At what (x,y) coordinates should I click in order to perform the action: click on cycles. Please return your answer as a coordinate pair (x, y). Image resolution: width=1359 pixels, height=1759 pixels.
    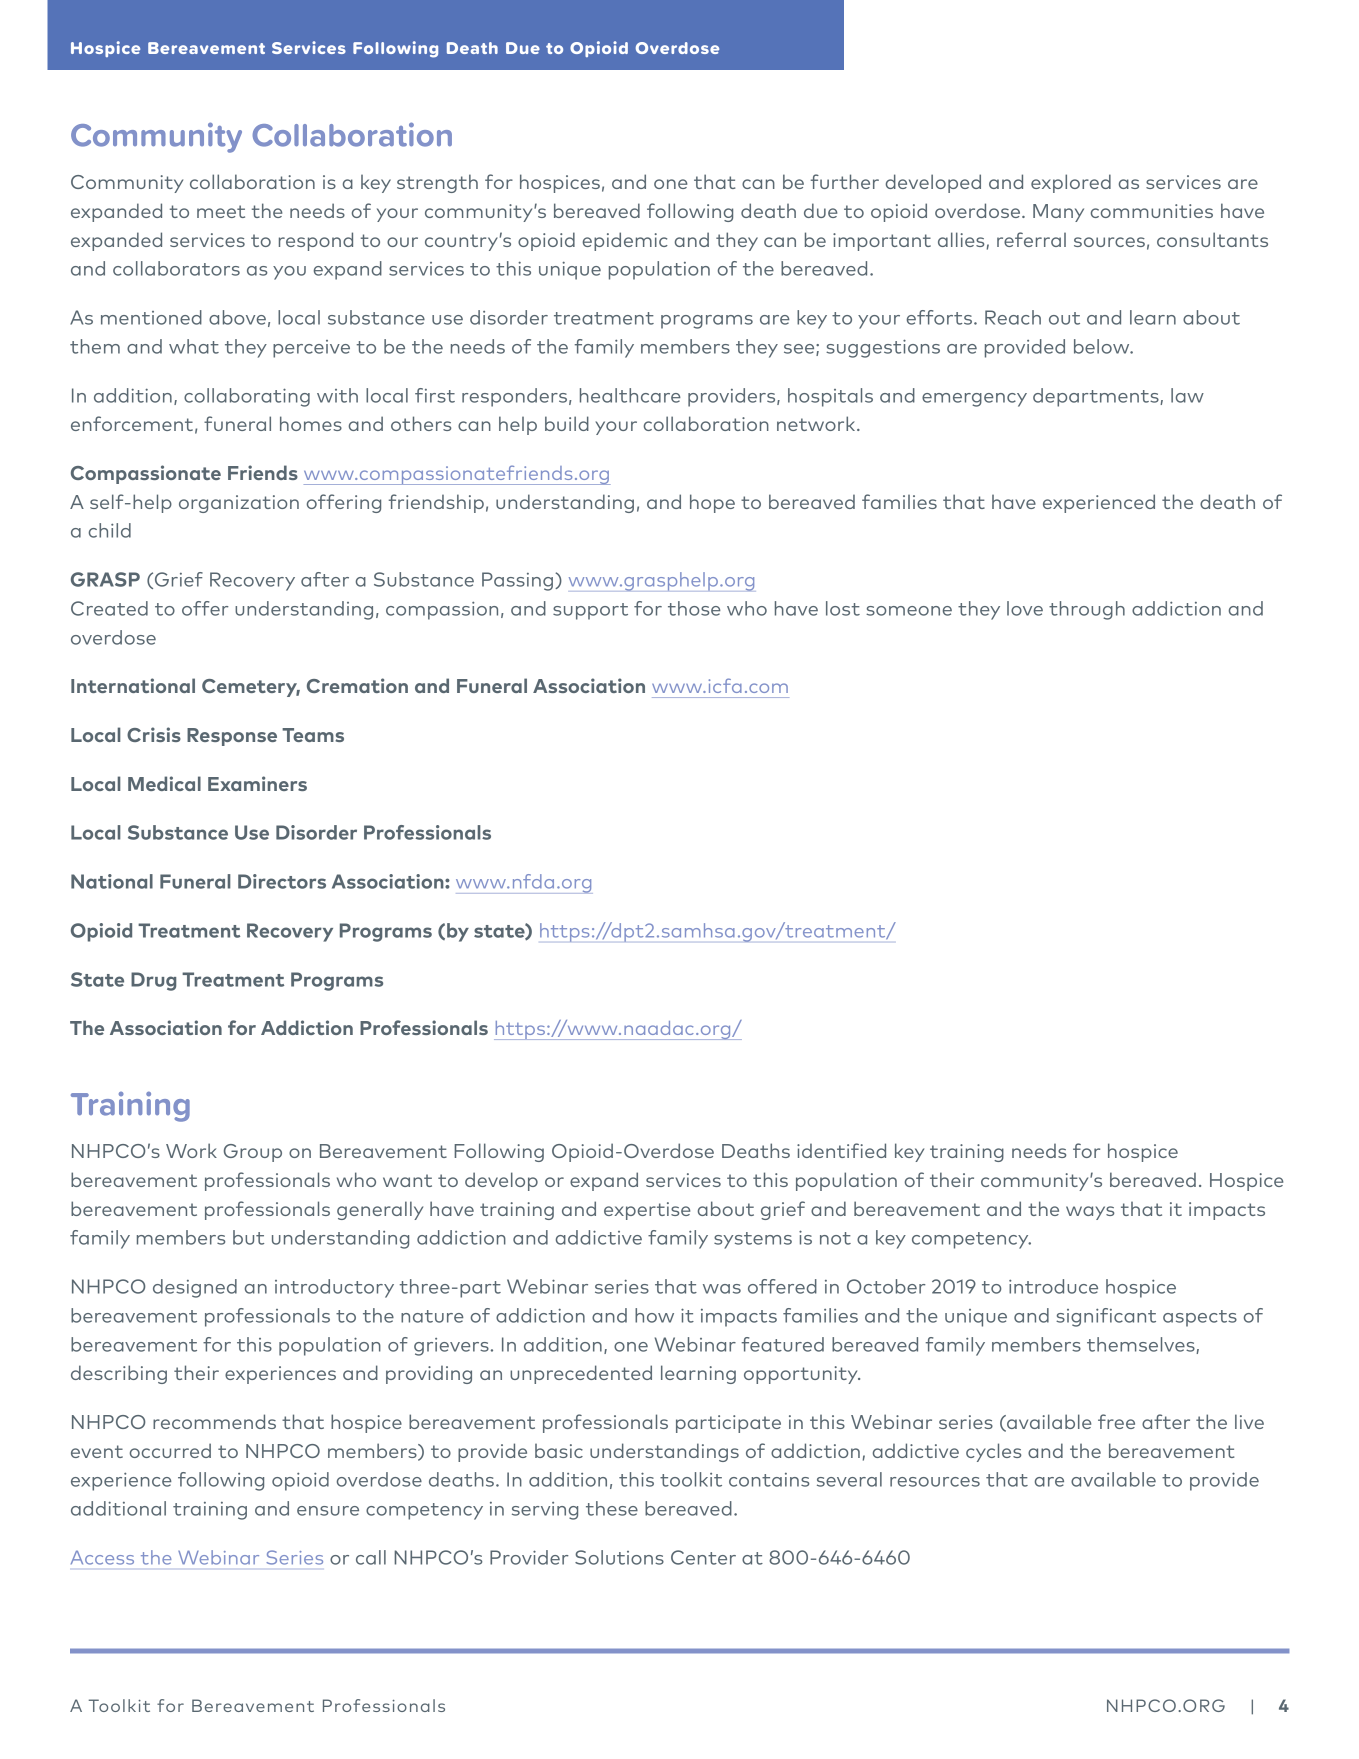
    Looking at the image, I should click on (993, 1452).
